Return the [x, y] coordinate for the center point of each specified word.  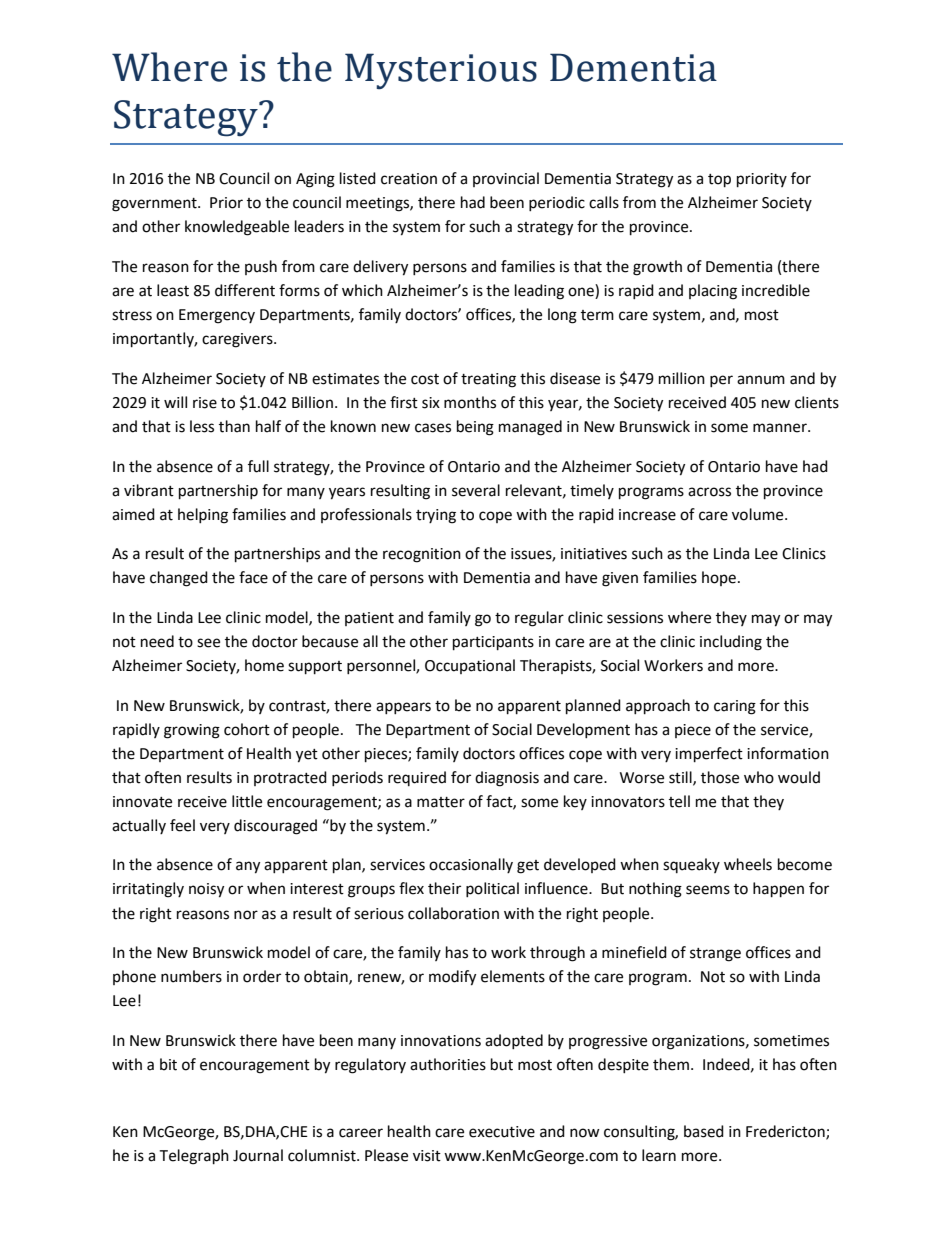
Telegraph [194, 1157]
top [719, 181]
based [704, 1131]
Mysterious [441, 71]
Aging [315, 180]
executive [502, 1132]
